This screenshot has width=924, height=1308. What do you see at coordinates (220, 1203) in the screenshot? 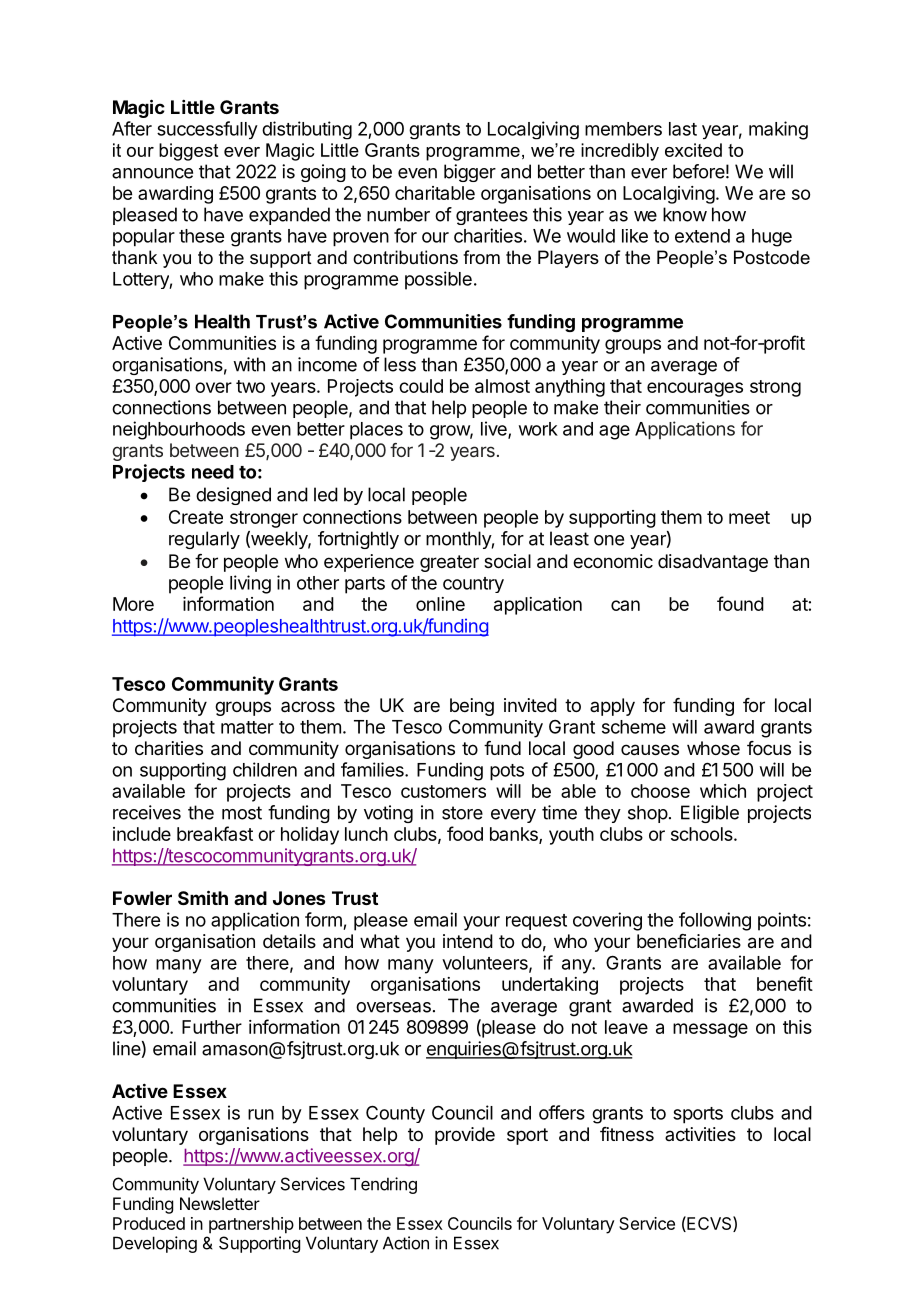
I see `Newsletter` at bounding box center [220, 1203].
